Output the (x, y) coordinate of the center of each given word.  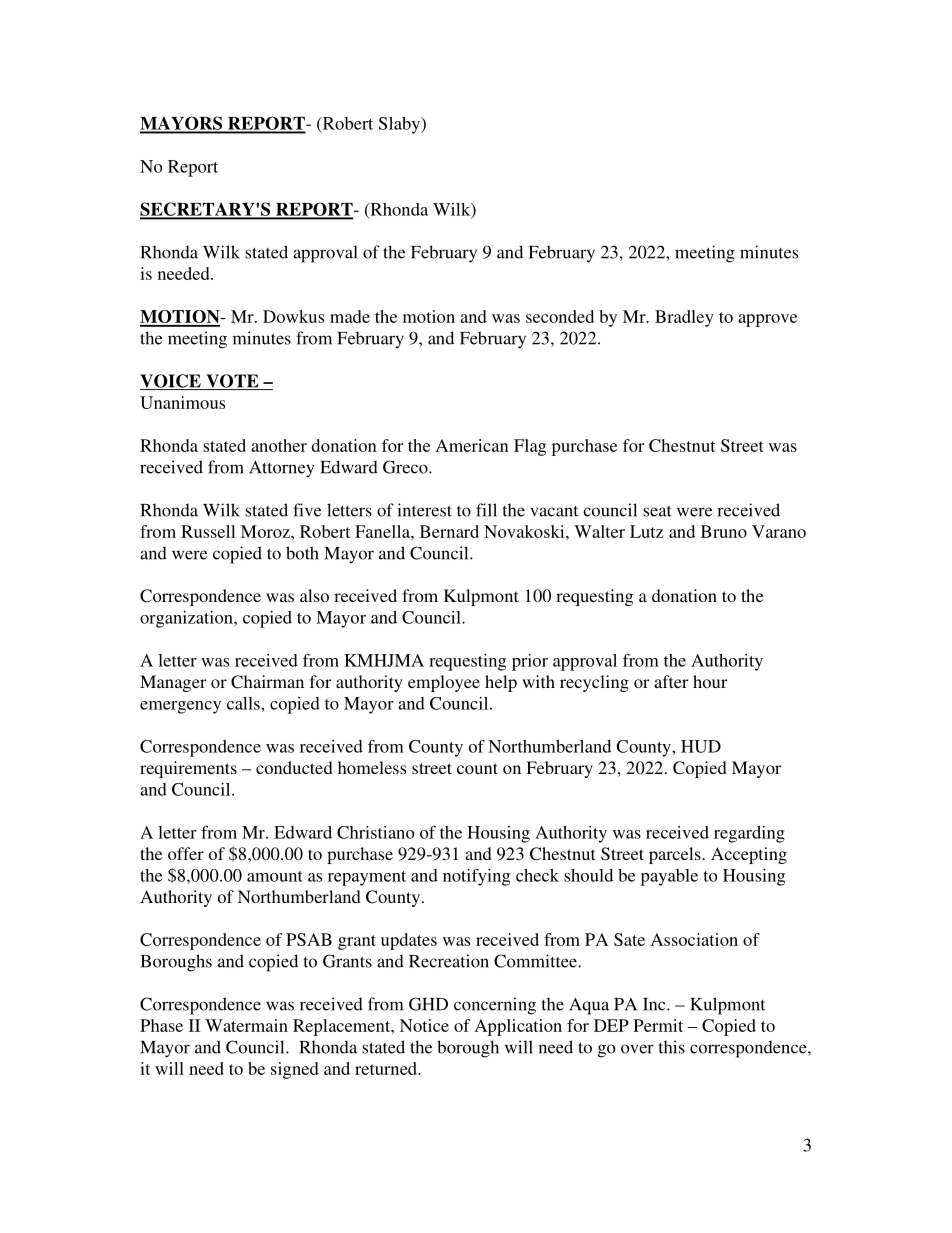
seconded (560, 316)
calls (244, 703)
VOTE (232, 382)
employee (444, 683)
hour (710, 681)
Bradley (684, 318)
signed (295, 1070)
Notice (424, 1025)
